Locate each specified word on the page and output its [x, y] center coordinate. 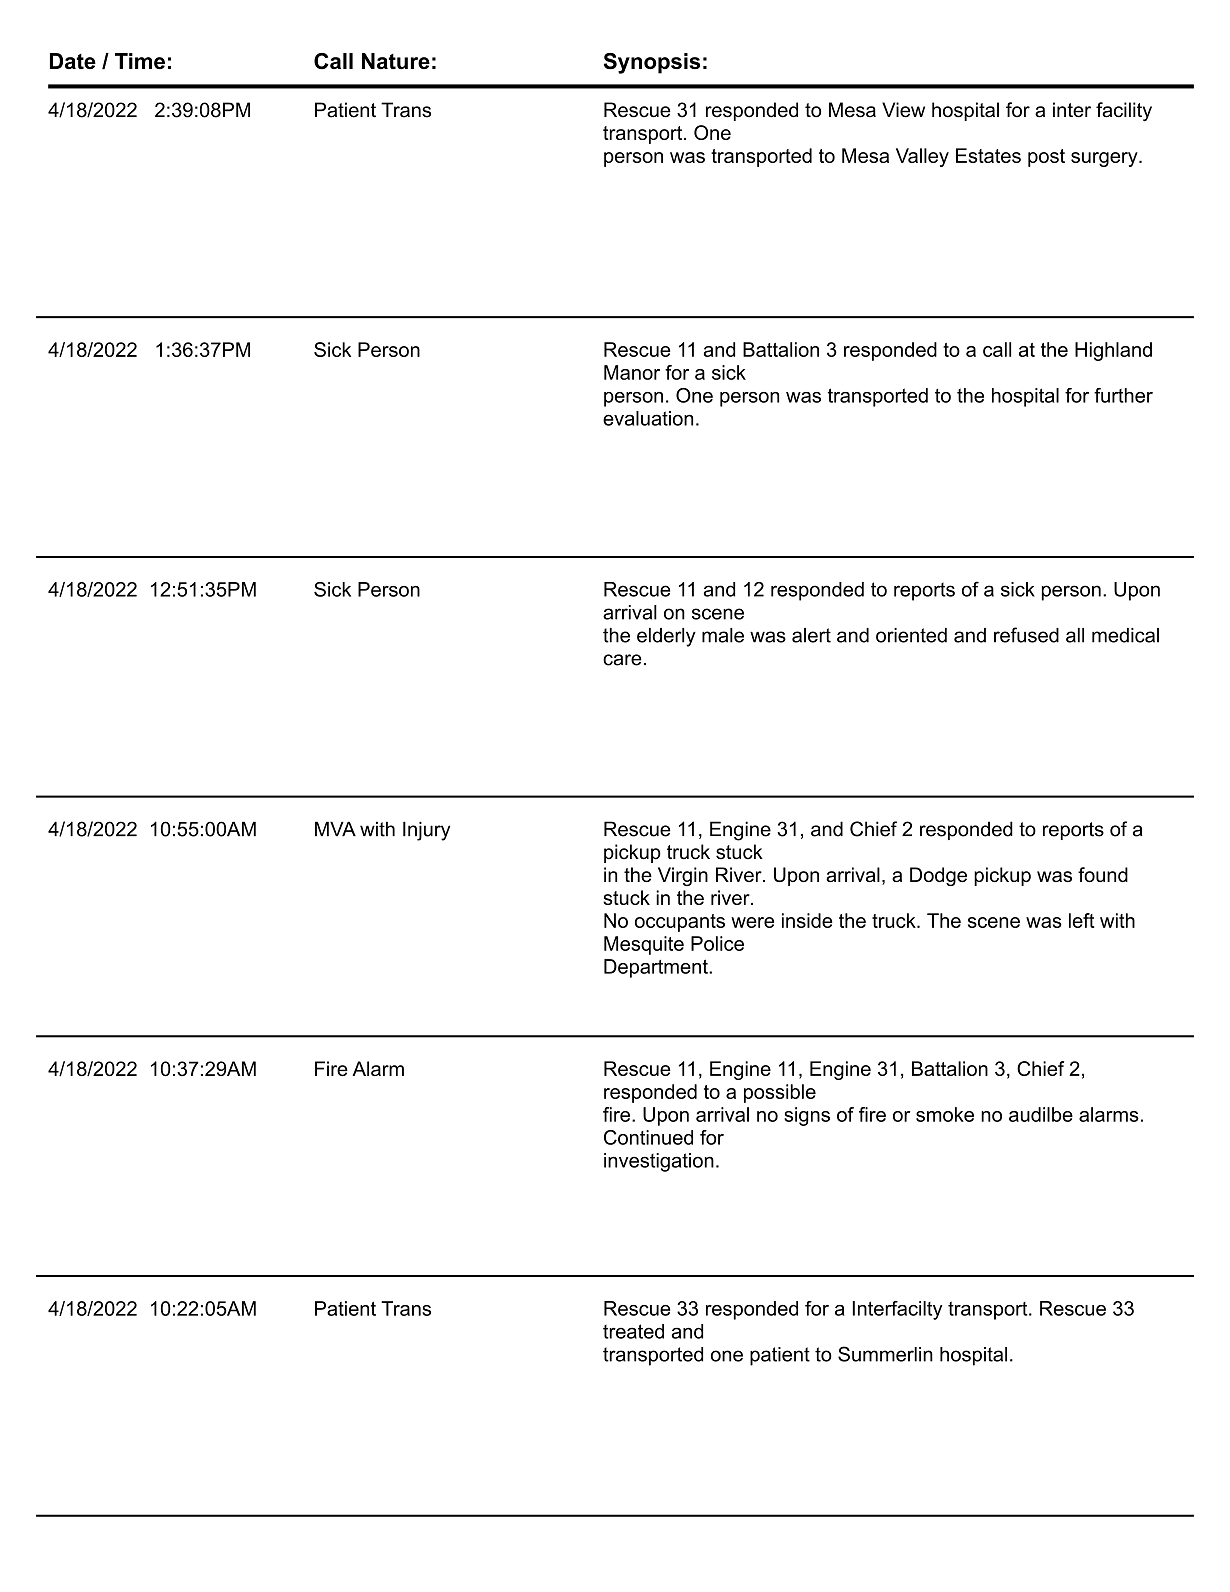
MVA [335, 828]
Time [140, 61]
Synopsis [652, 63]
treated [633, 1331]
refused [1026, 635]
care [622, 660]
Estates [988, 155]
